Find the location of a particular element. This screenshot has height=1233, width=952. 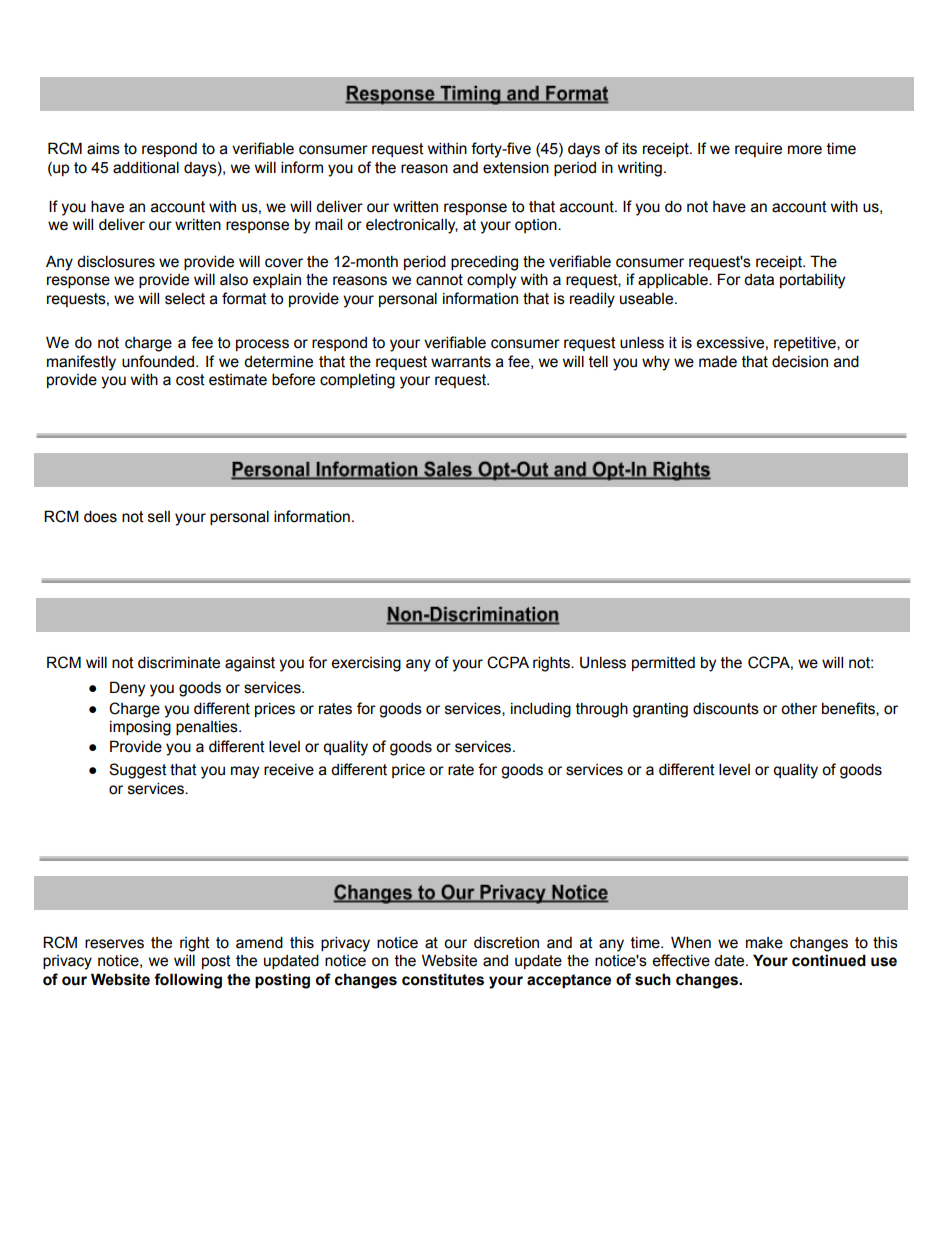

extension is located at coordinates (516, 167).
